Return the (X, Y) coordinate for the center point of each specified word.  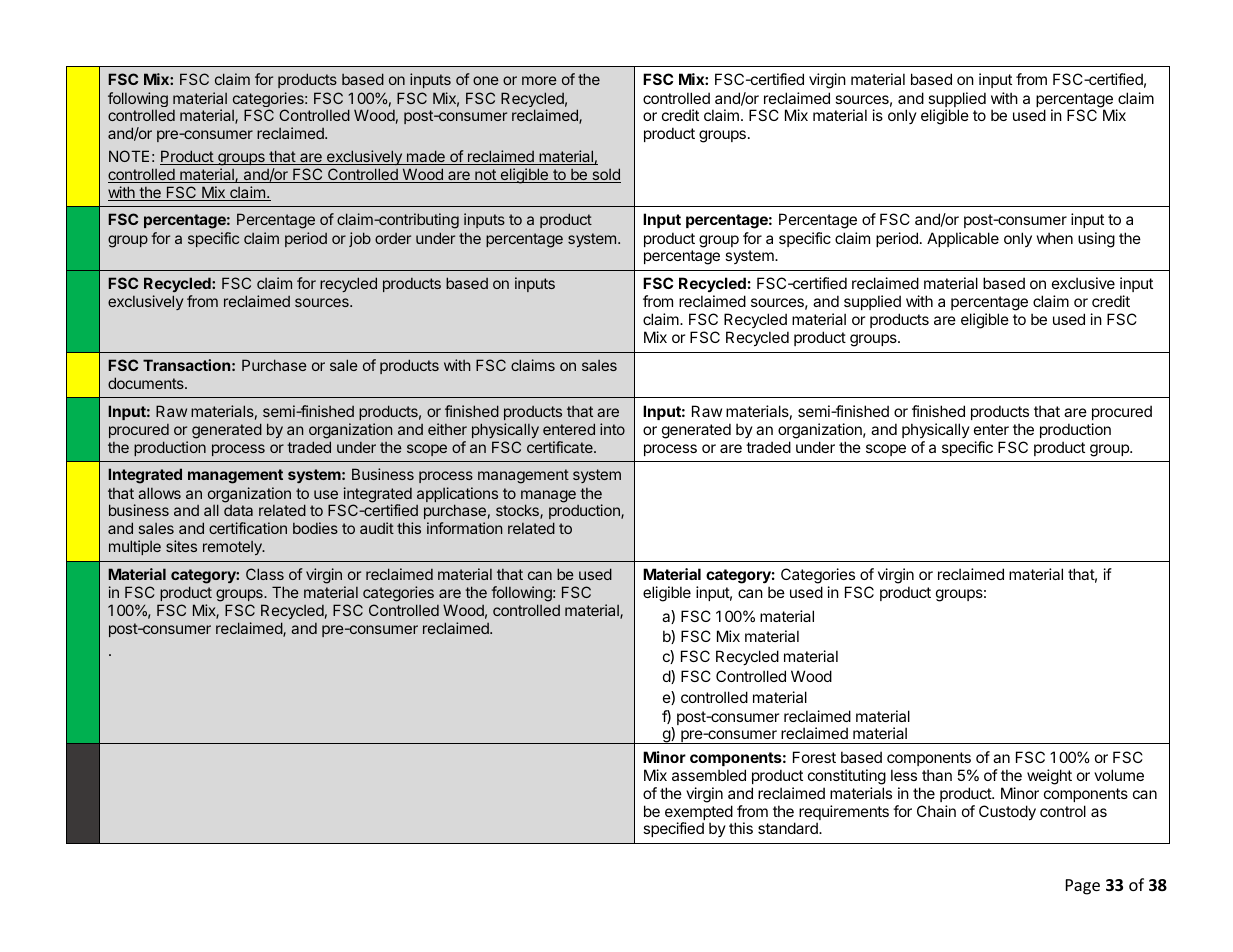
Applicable (963, 239)
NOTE (129, 156)
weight (1049, 777)
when (1055, 238)
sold (605, 175)
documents (147, 383)
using (1096, 240)
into (612, 429)
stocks (518, 511)
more (539, 80)
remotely (233, 548)
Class (265, 574)
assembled (709, 775)
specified (673, 829)
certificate (561, 447)
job (360, 239)
